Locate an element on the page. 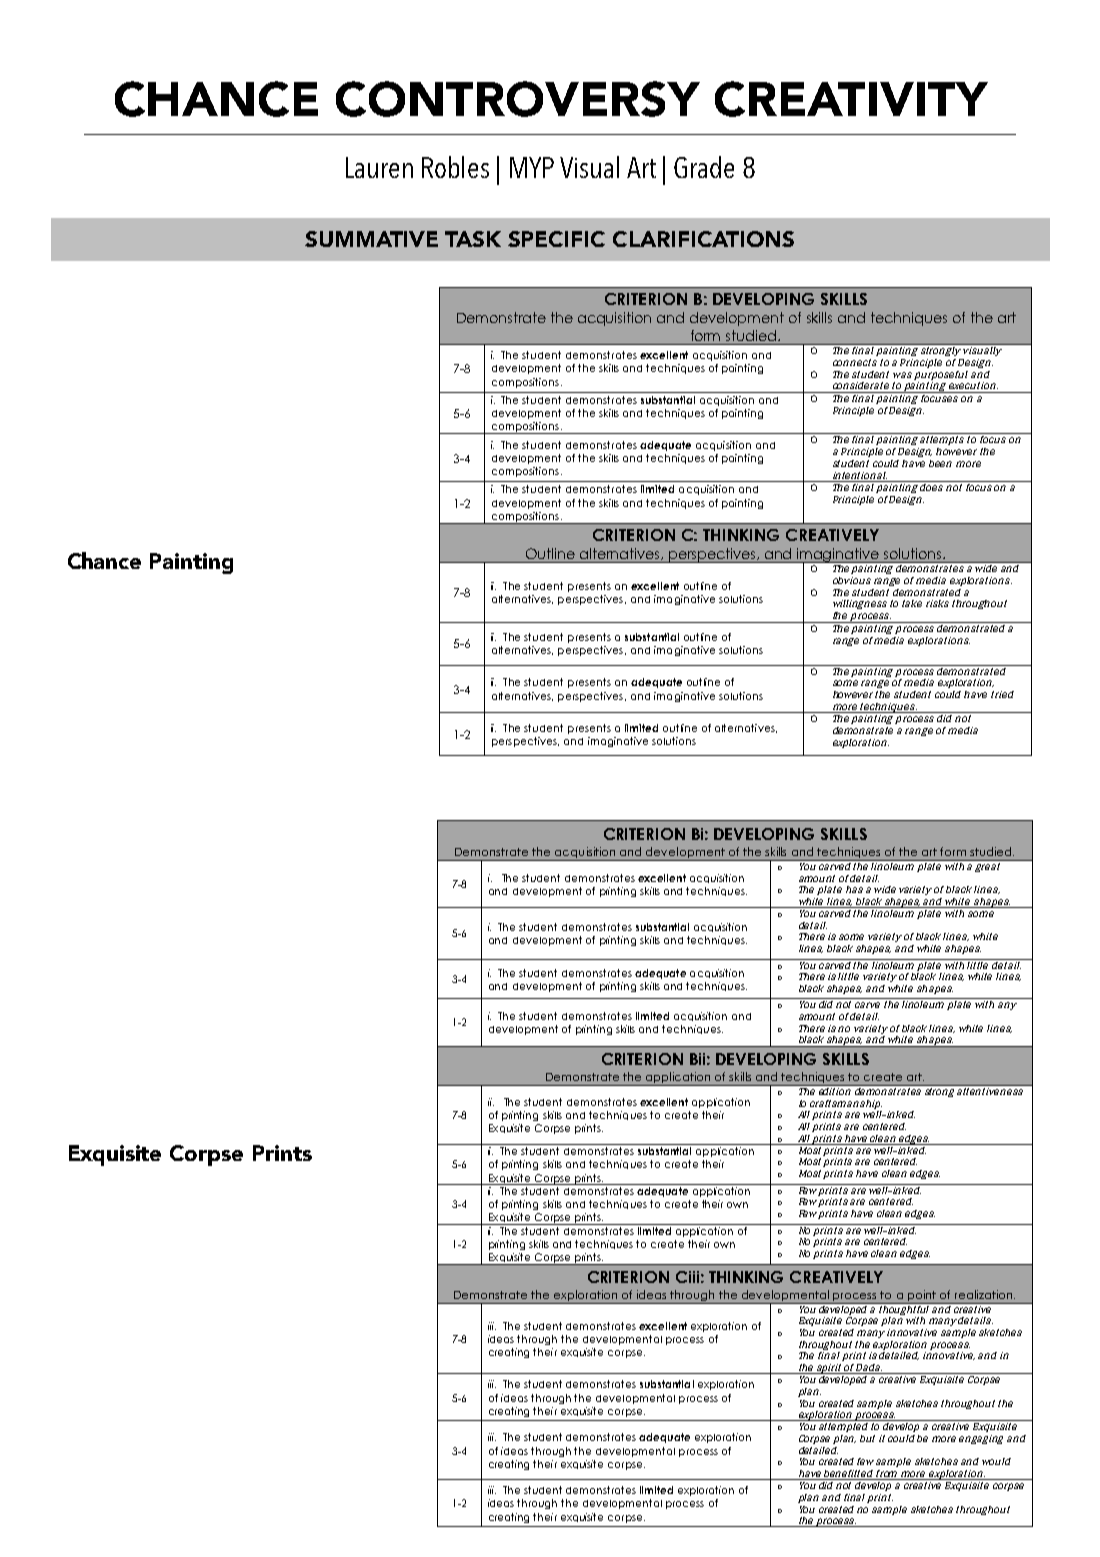  Robles is located at coordinates (455, 167).
